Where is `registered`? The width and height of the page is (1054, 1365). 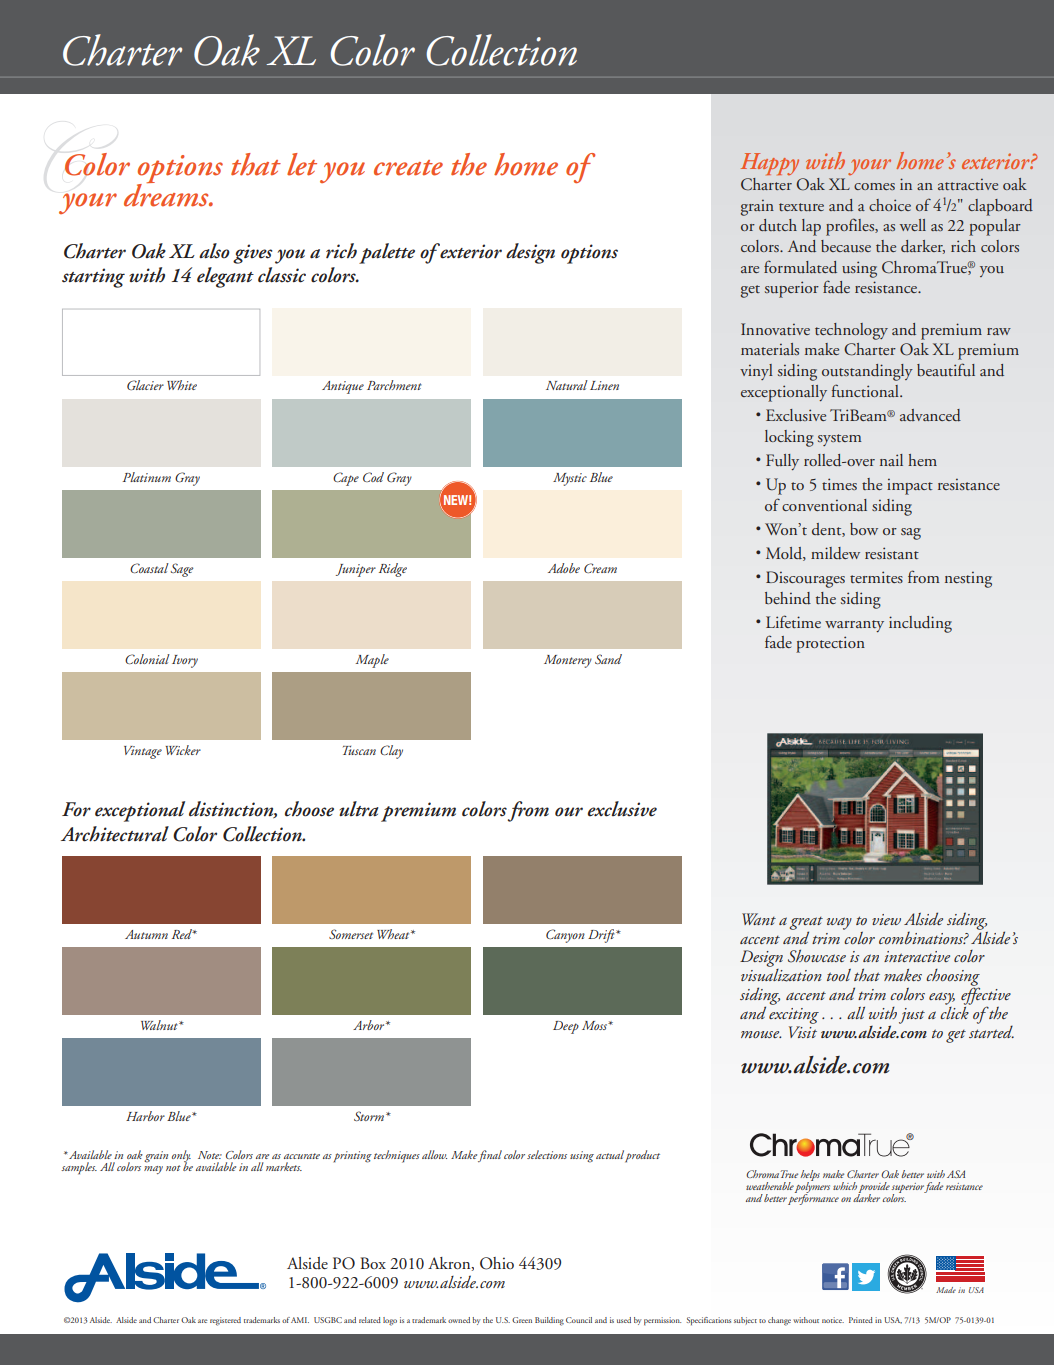 registered is located at coordinates (225, 1321).
